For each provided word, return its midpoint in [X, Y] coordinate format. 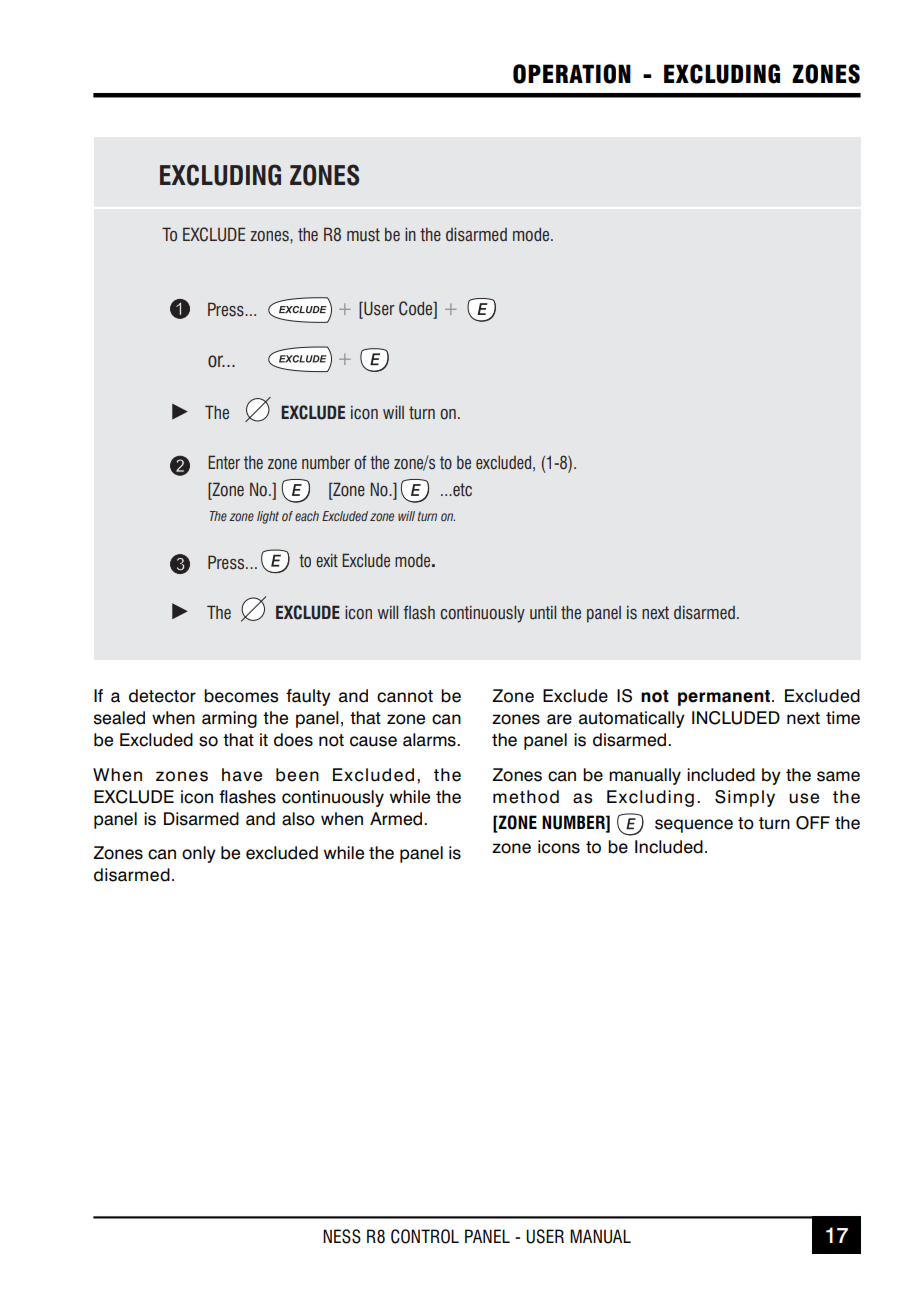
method [526, 797]
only [199, 854]
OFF [813, 823]
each [307, 516]
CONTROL [425, 1236]
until [543, 613]
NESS [342, 1236]
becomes [241, 696]
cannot [405, 696]
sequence [694, 826]
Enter [224, 462]
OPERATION [572, 74]
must [363, 235]
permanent [724, 698]
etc [461, 490]
